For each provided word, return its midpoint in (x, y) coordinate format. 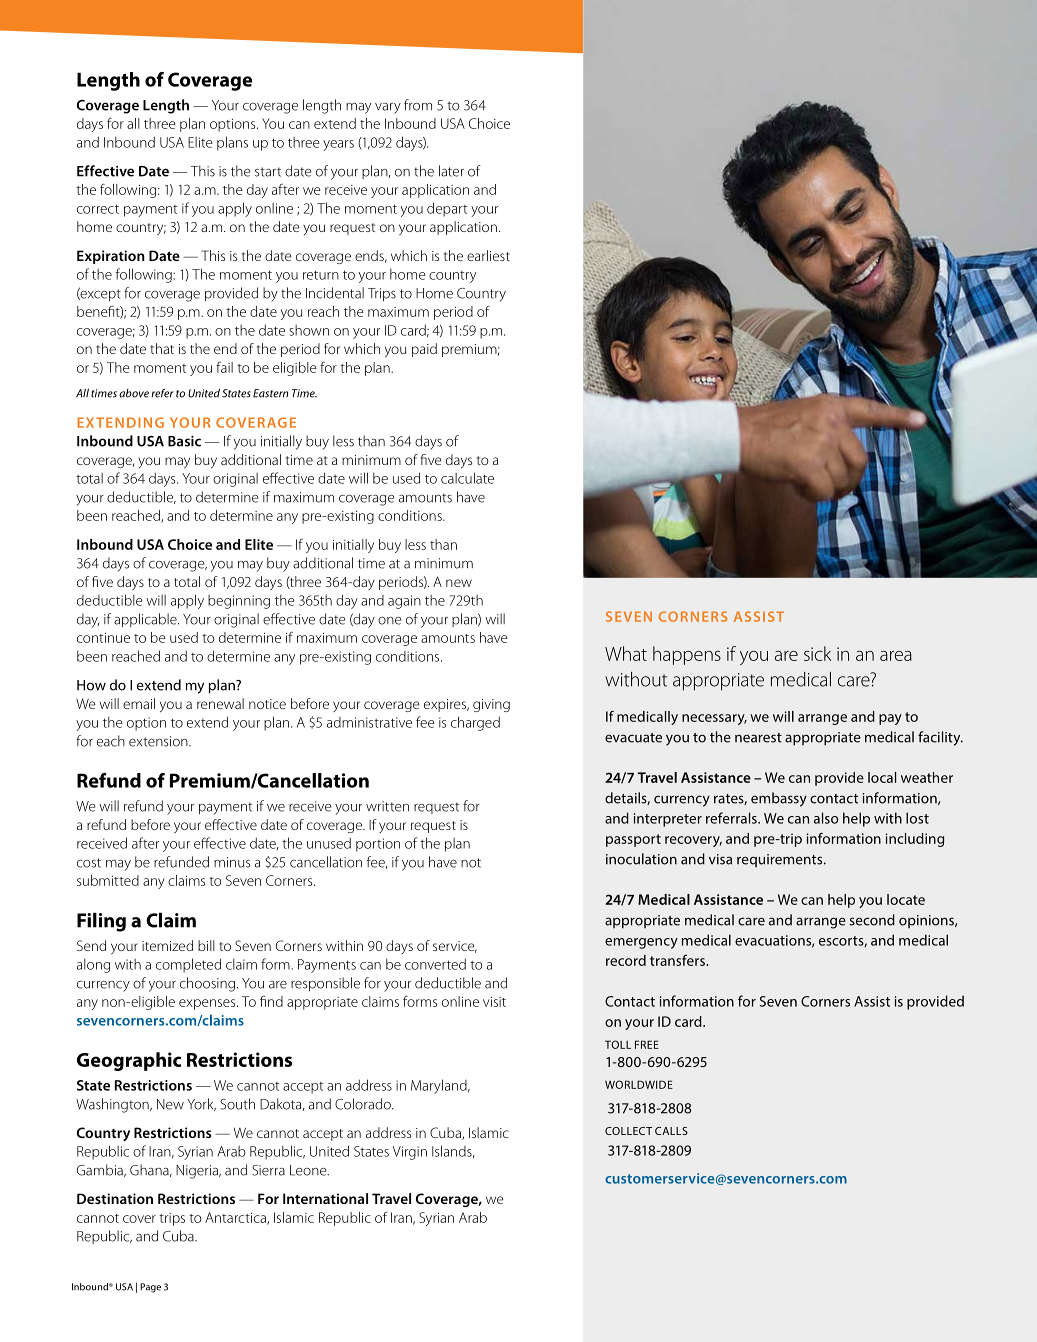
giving (491, 705)
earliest (488, 255)
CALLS (671, 1131)
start (268, 172)
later (451, 171)
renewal (220, 703)
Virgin (410, 1153)
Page (150, 1288)
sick (817, 653)
